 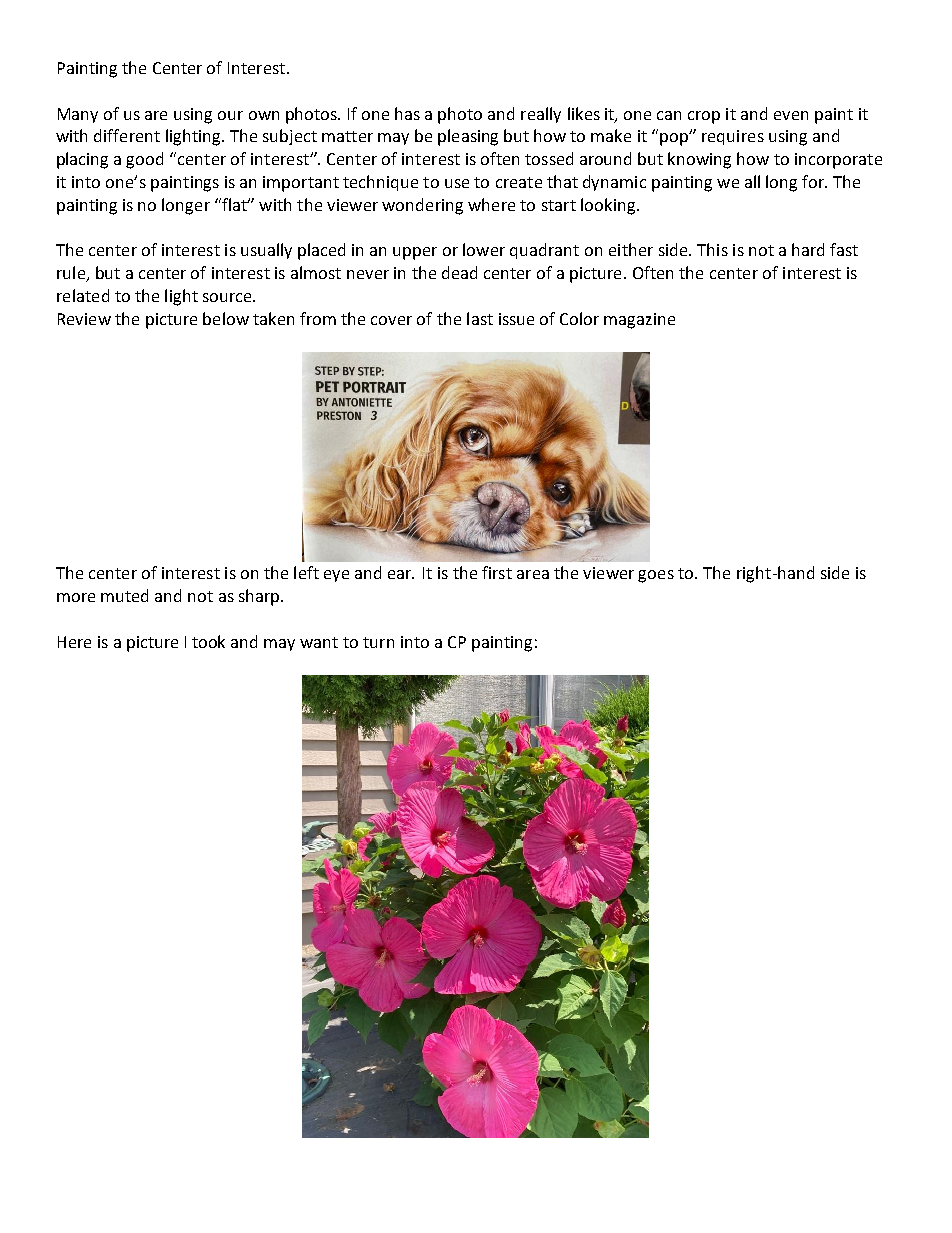 I want to click on different, so click(x=127, y=135).
